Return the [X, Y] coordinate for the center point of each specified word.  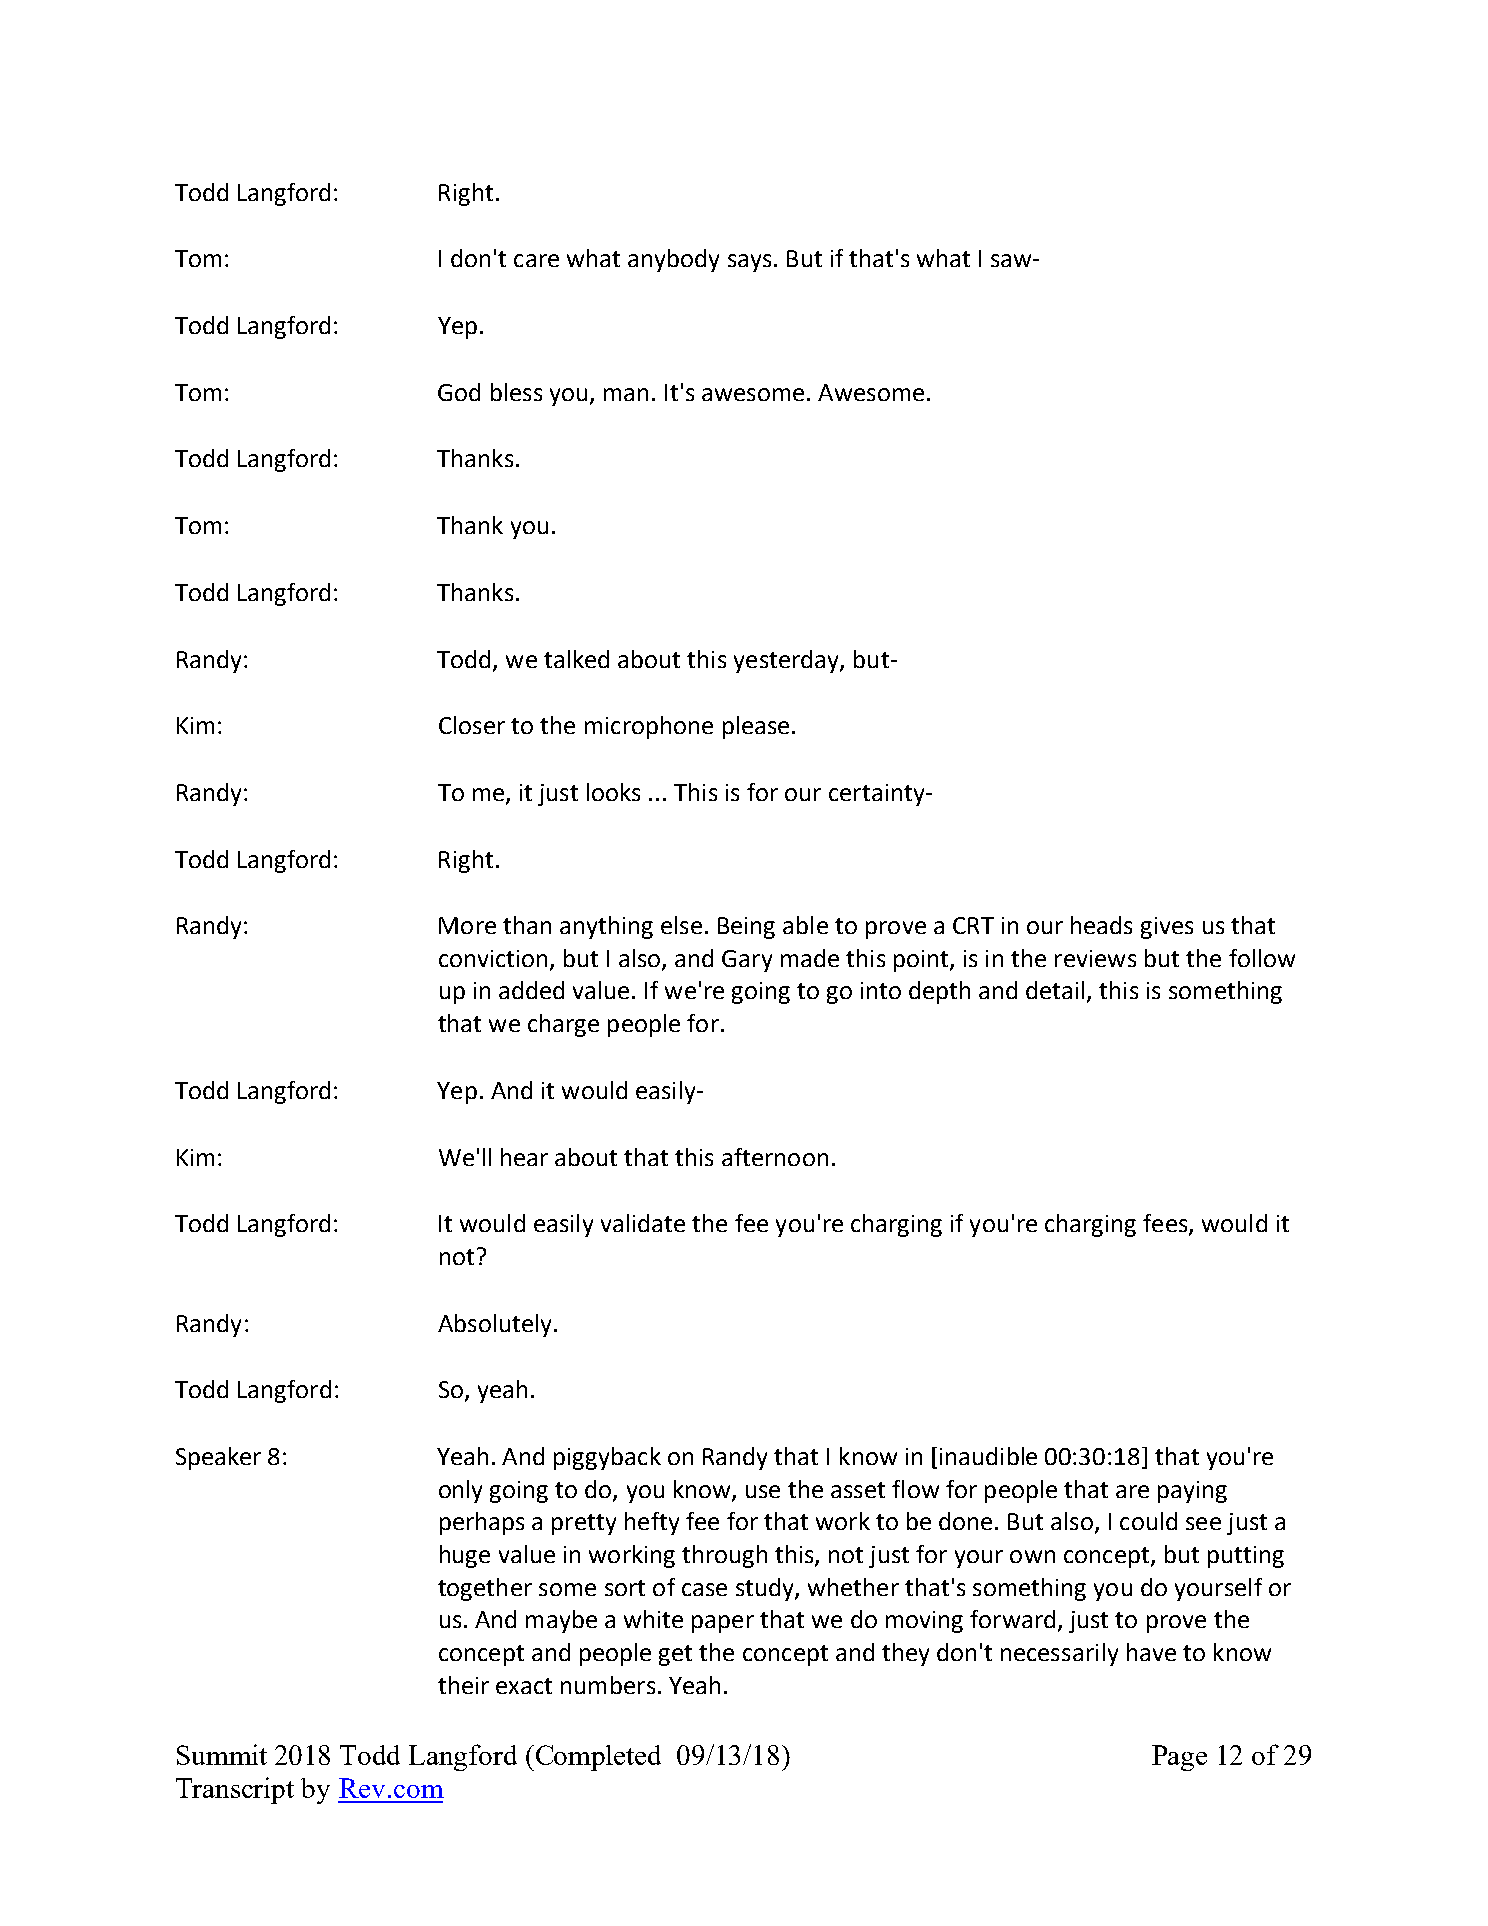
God [459, 392]
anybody [673, 260]
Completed [597, 1758]
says [749, 263]
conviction [493, 958]
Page [1179, 1758]
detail [1055, 990]
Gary [747, 961]
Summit [222, 1754]
